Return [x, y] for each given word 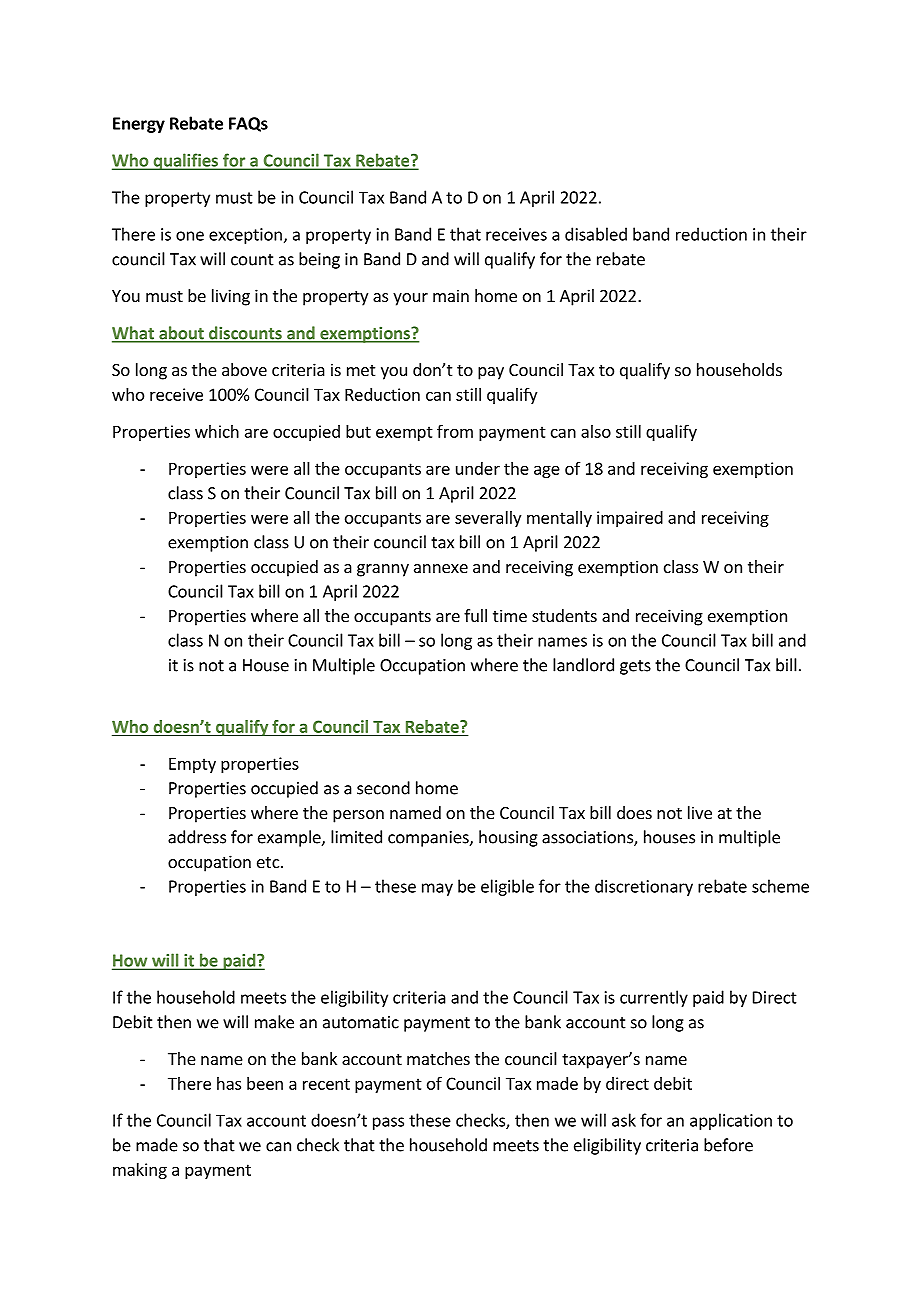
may [437, 889]
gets [635, 667]
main [451, 295]
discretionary [644, 887]
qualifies [185, 161]
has [229, 1083]
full [475, 615]
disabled [596, 234]
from [455, 431]
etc [268, 862]
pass [388, 1123]
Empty [192, 765]
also [596, 431]
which [217, 431]
